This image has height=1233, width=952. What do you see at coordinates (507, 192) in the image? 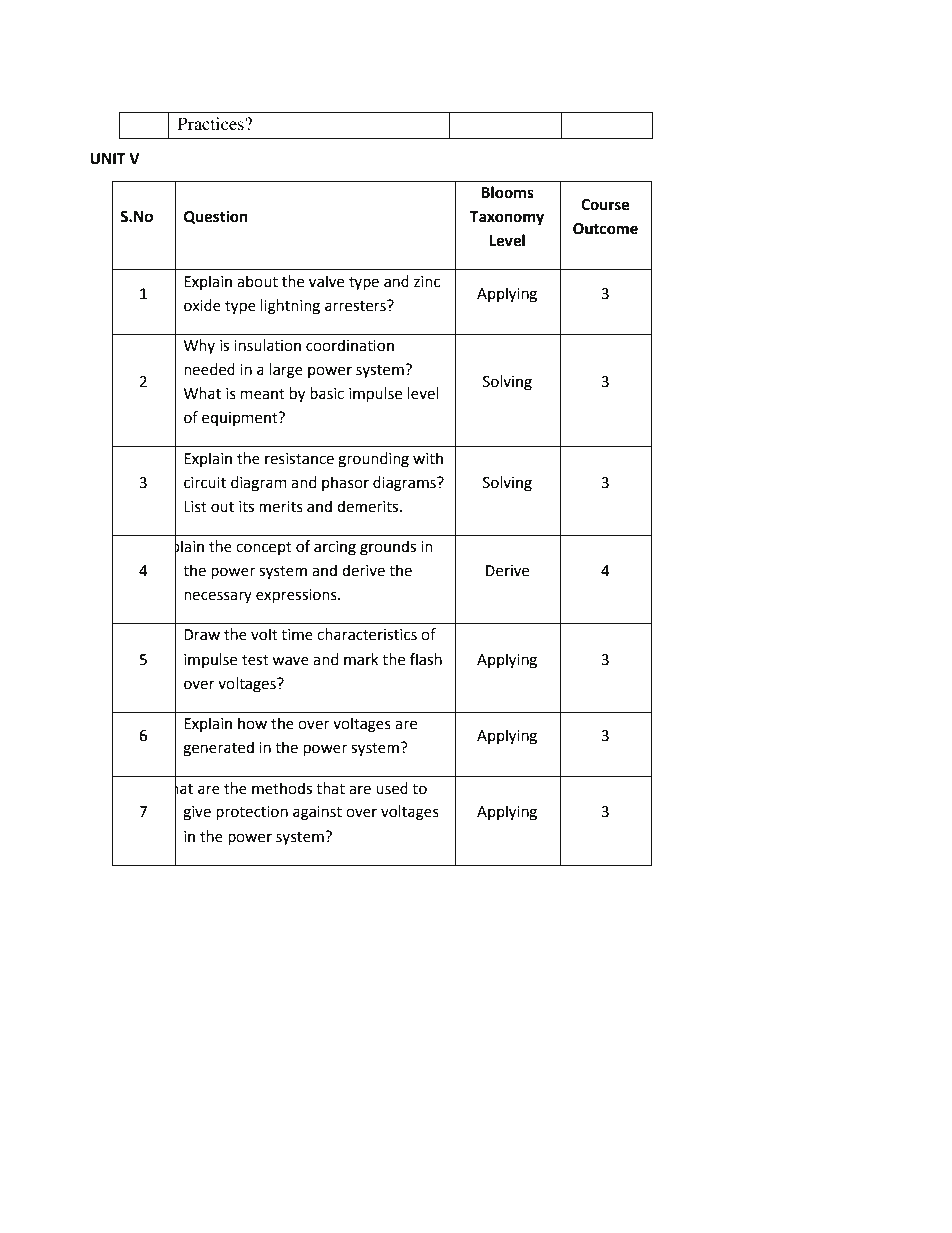
I see `Blooms` at bounding box center [507, 192].
